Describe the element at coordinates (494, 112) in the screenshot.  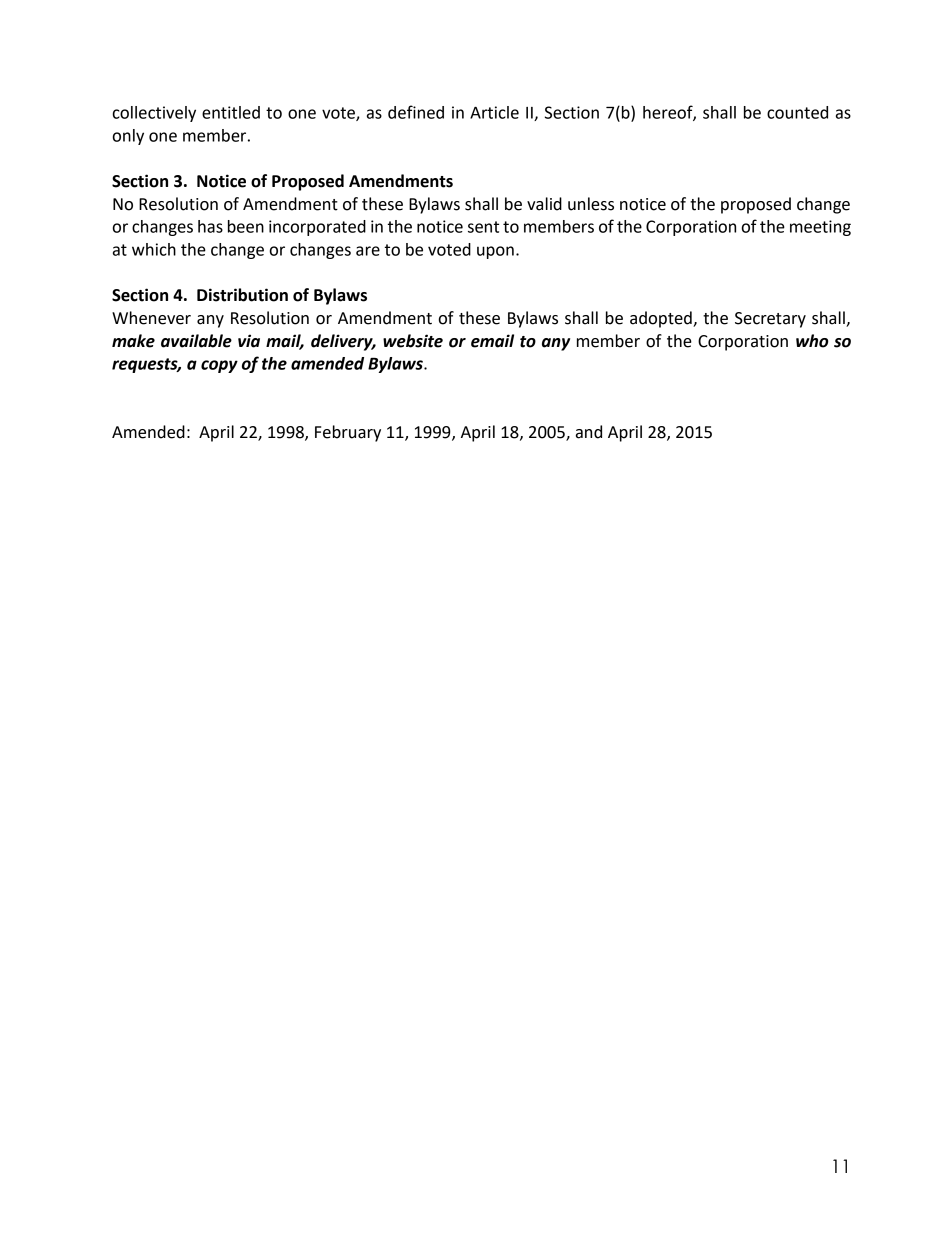
I see `Article` at that location.
